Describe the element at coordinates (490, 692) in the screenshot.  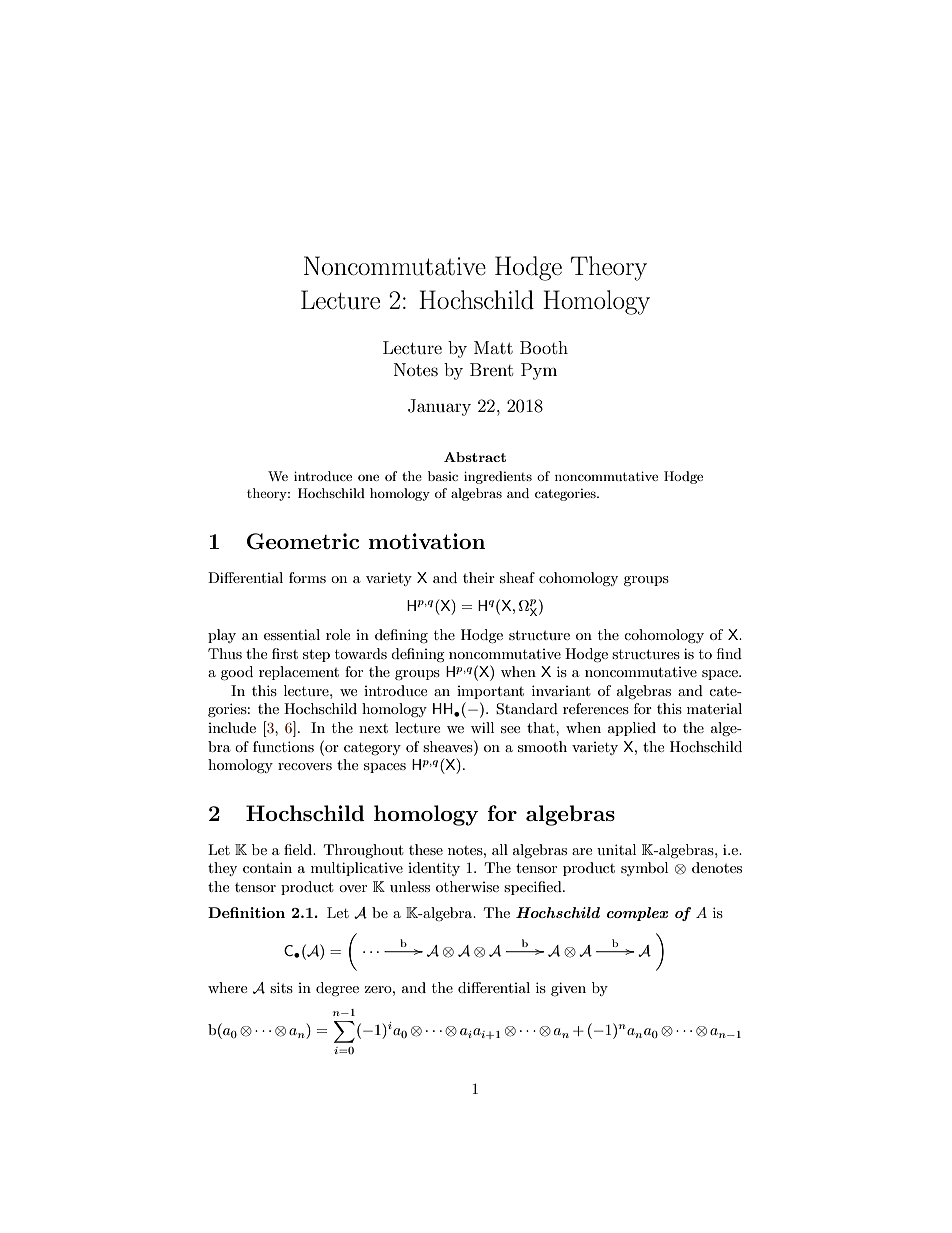
I see `important` at that location.
